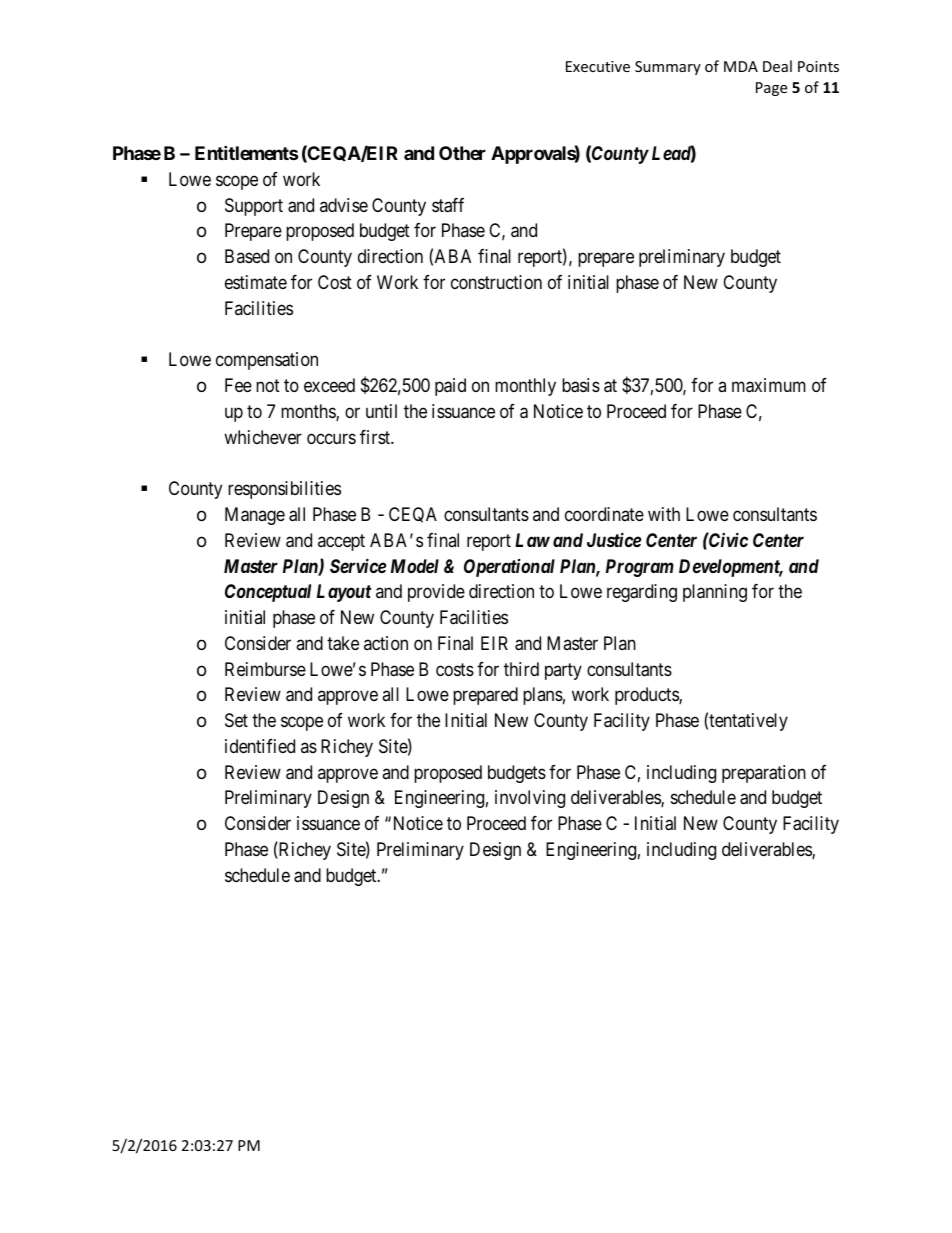 Image resolution: width=952 pixels, height=1233 pixels. What do you see at coordinates (462, 153) in the image?
I see `Other` at bounding box center [462, 153].
